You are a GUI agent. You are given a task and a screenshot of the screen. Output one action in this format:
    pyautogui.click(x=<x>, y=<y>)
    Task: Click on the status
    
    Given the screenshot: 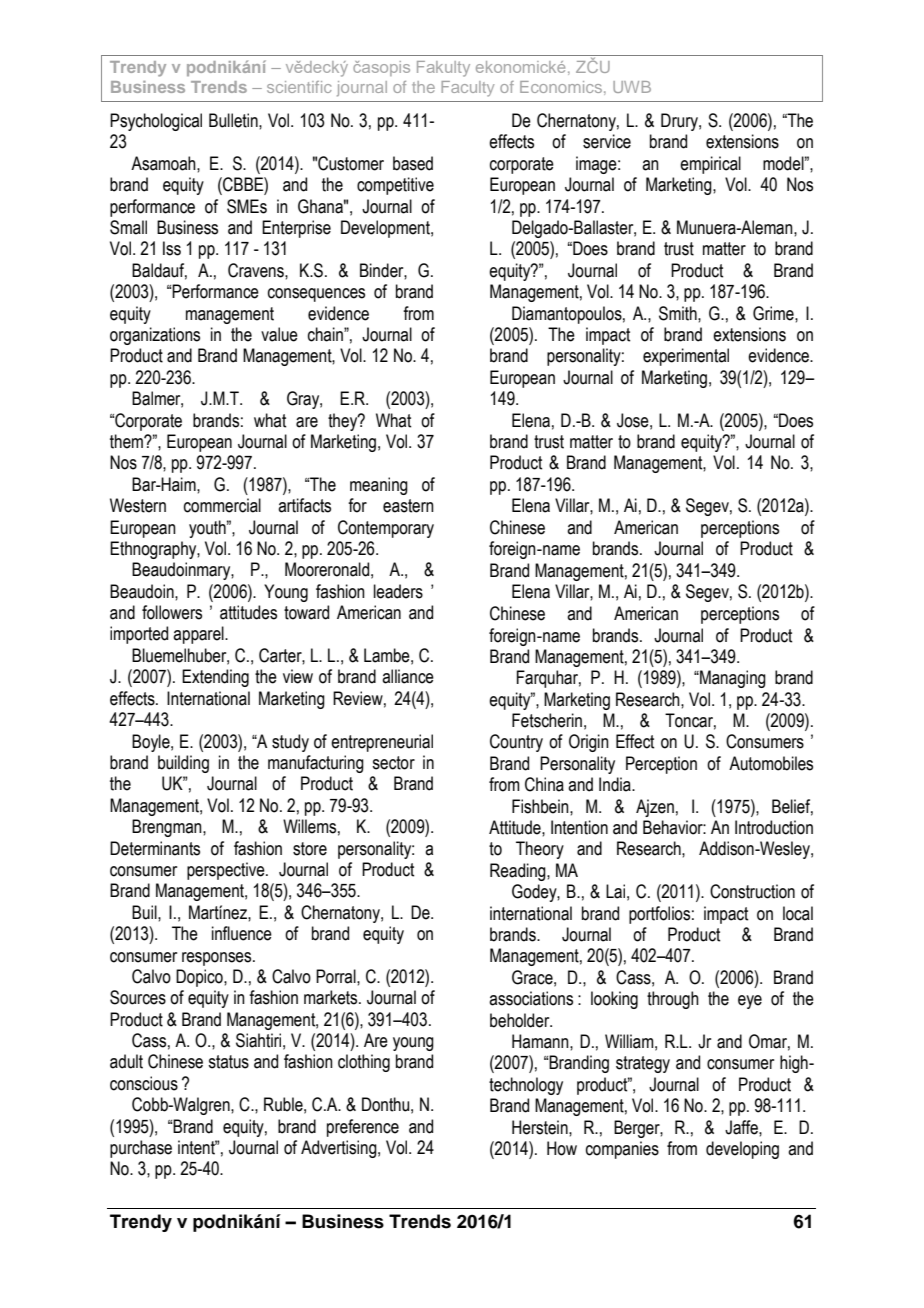 What is the action you would take?
    pyautogui.click(x=228, y=1062)
